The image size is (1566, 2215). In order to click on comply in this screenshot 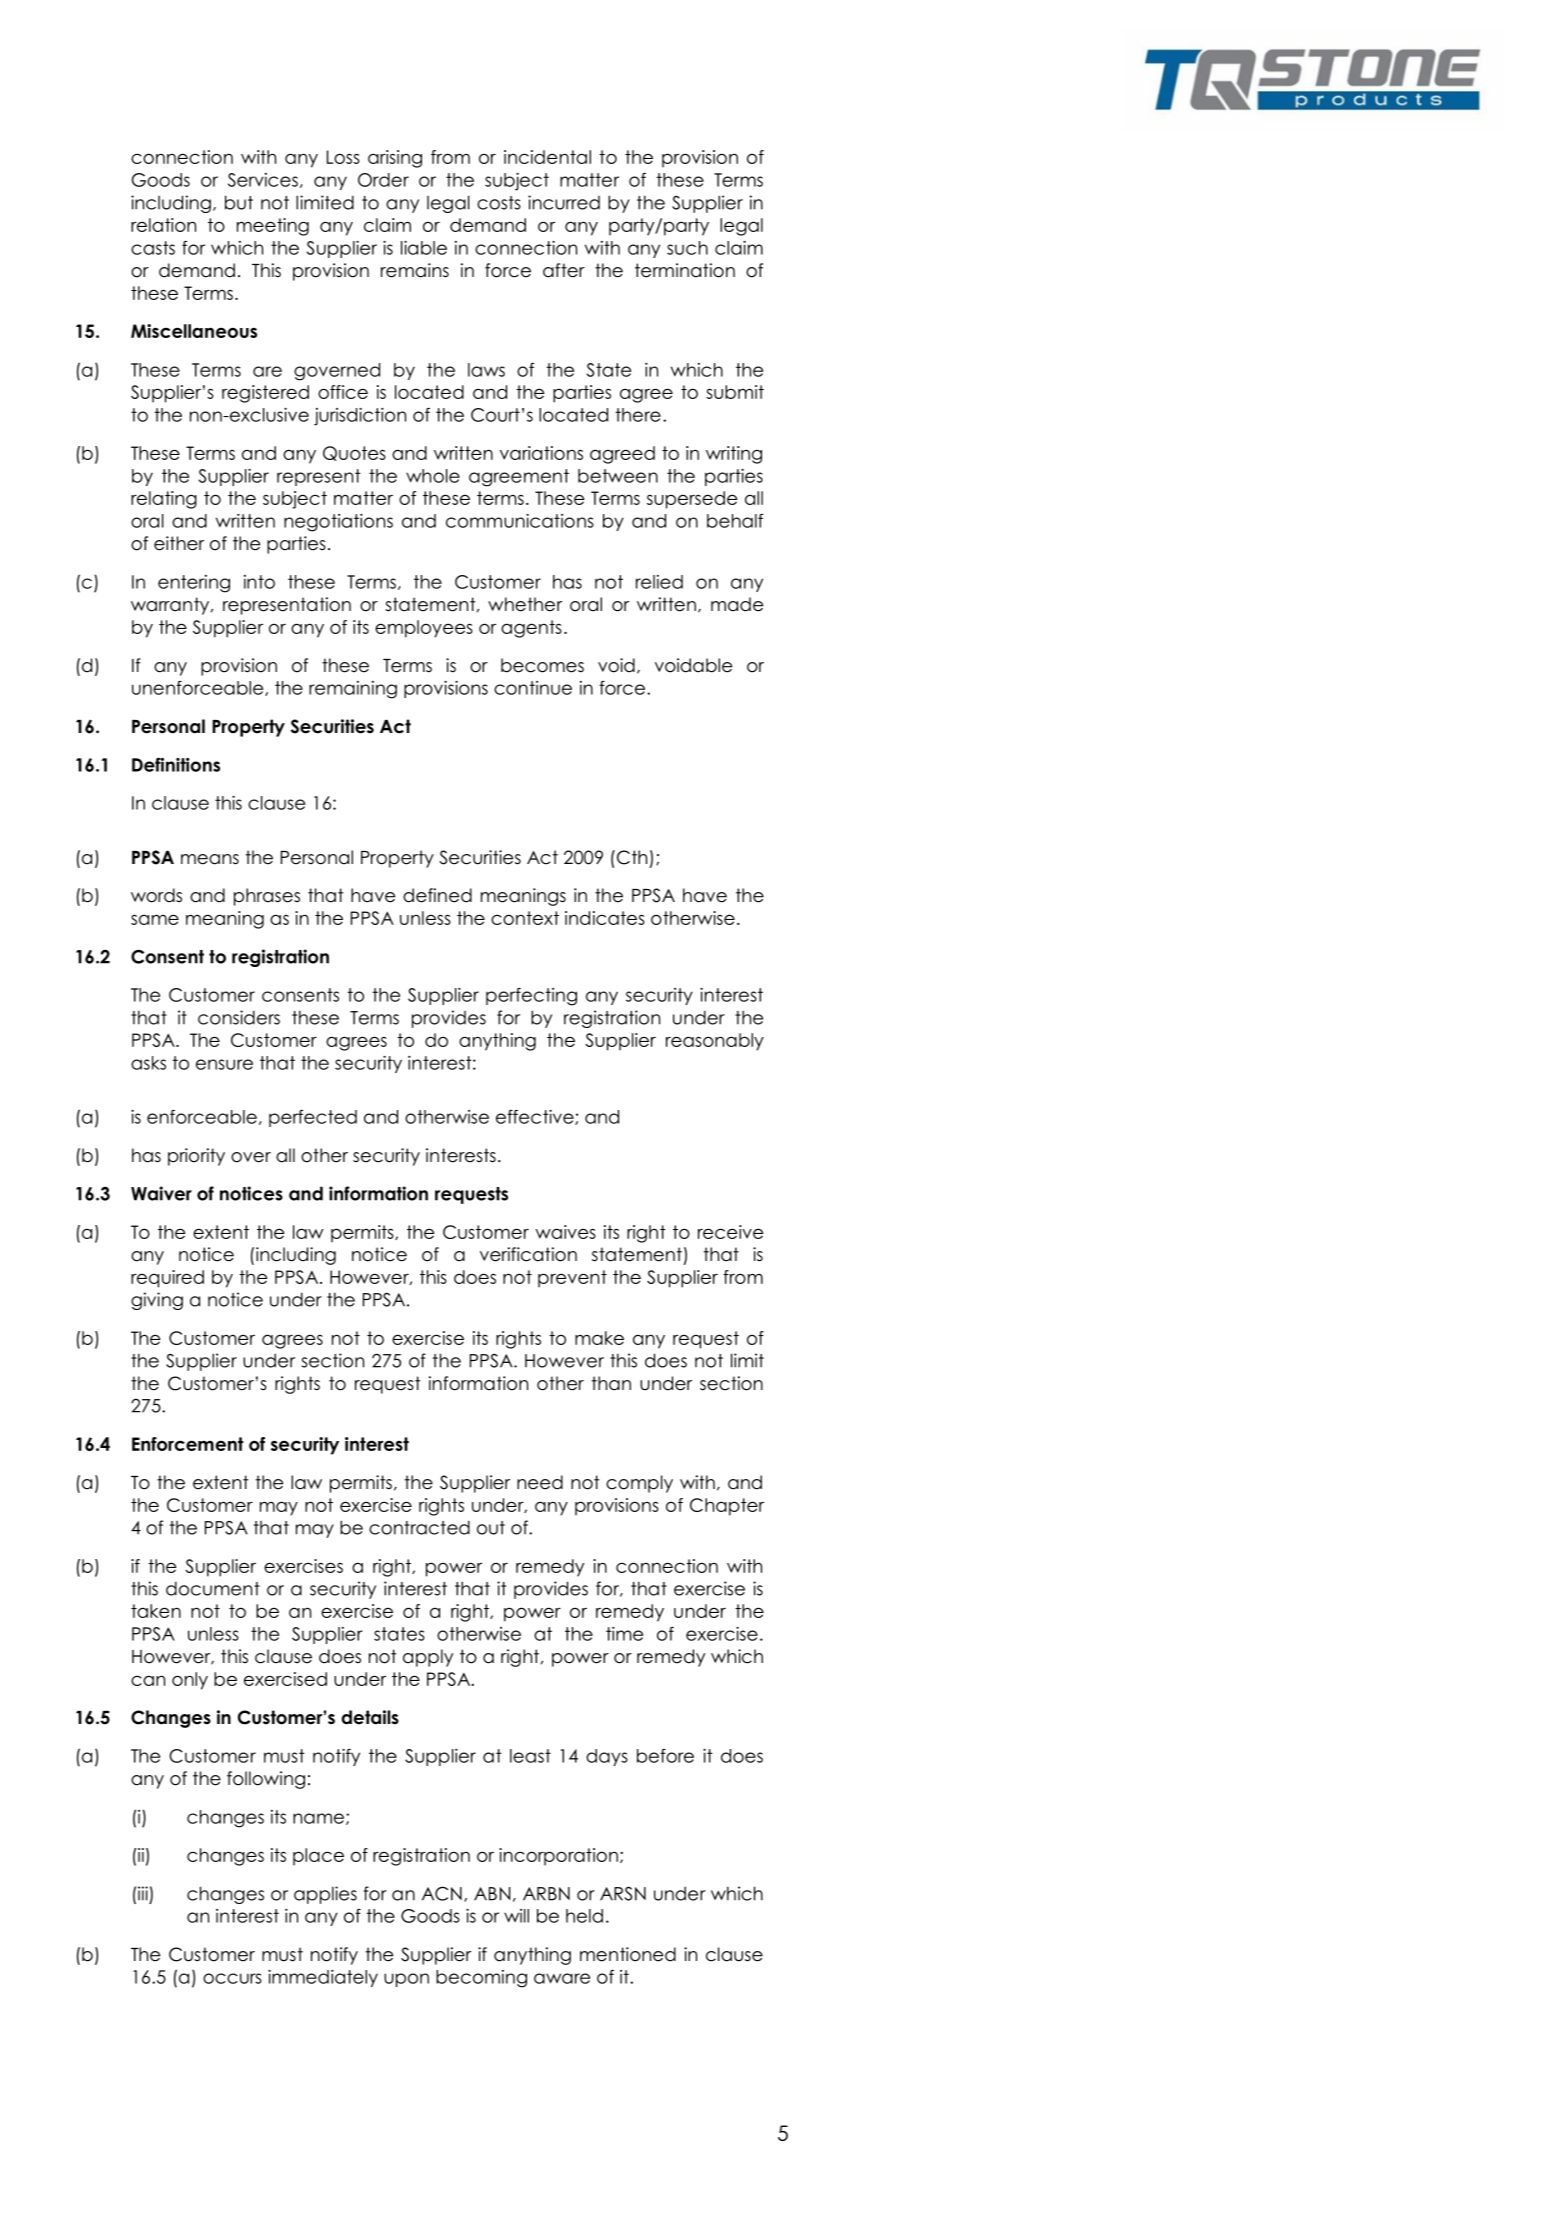, I will do `click(639, 1484)`.
